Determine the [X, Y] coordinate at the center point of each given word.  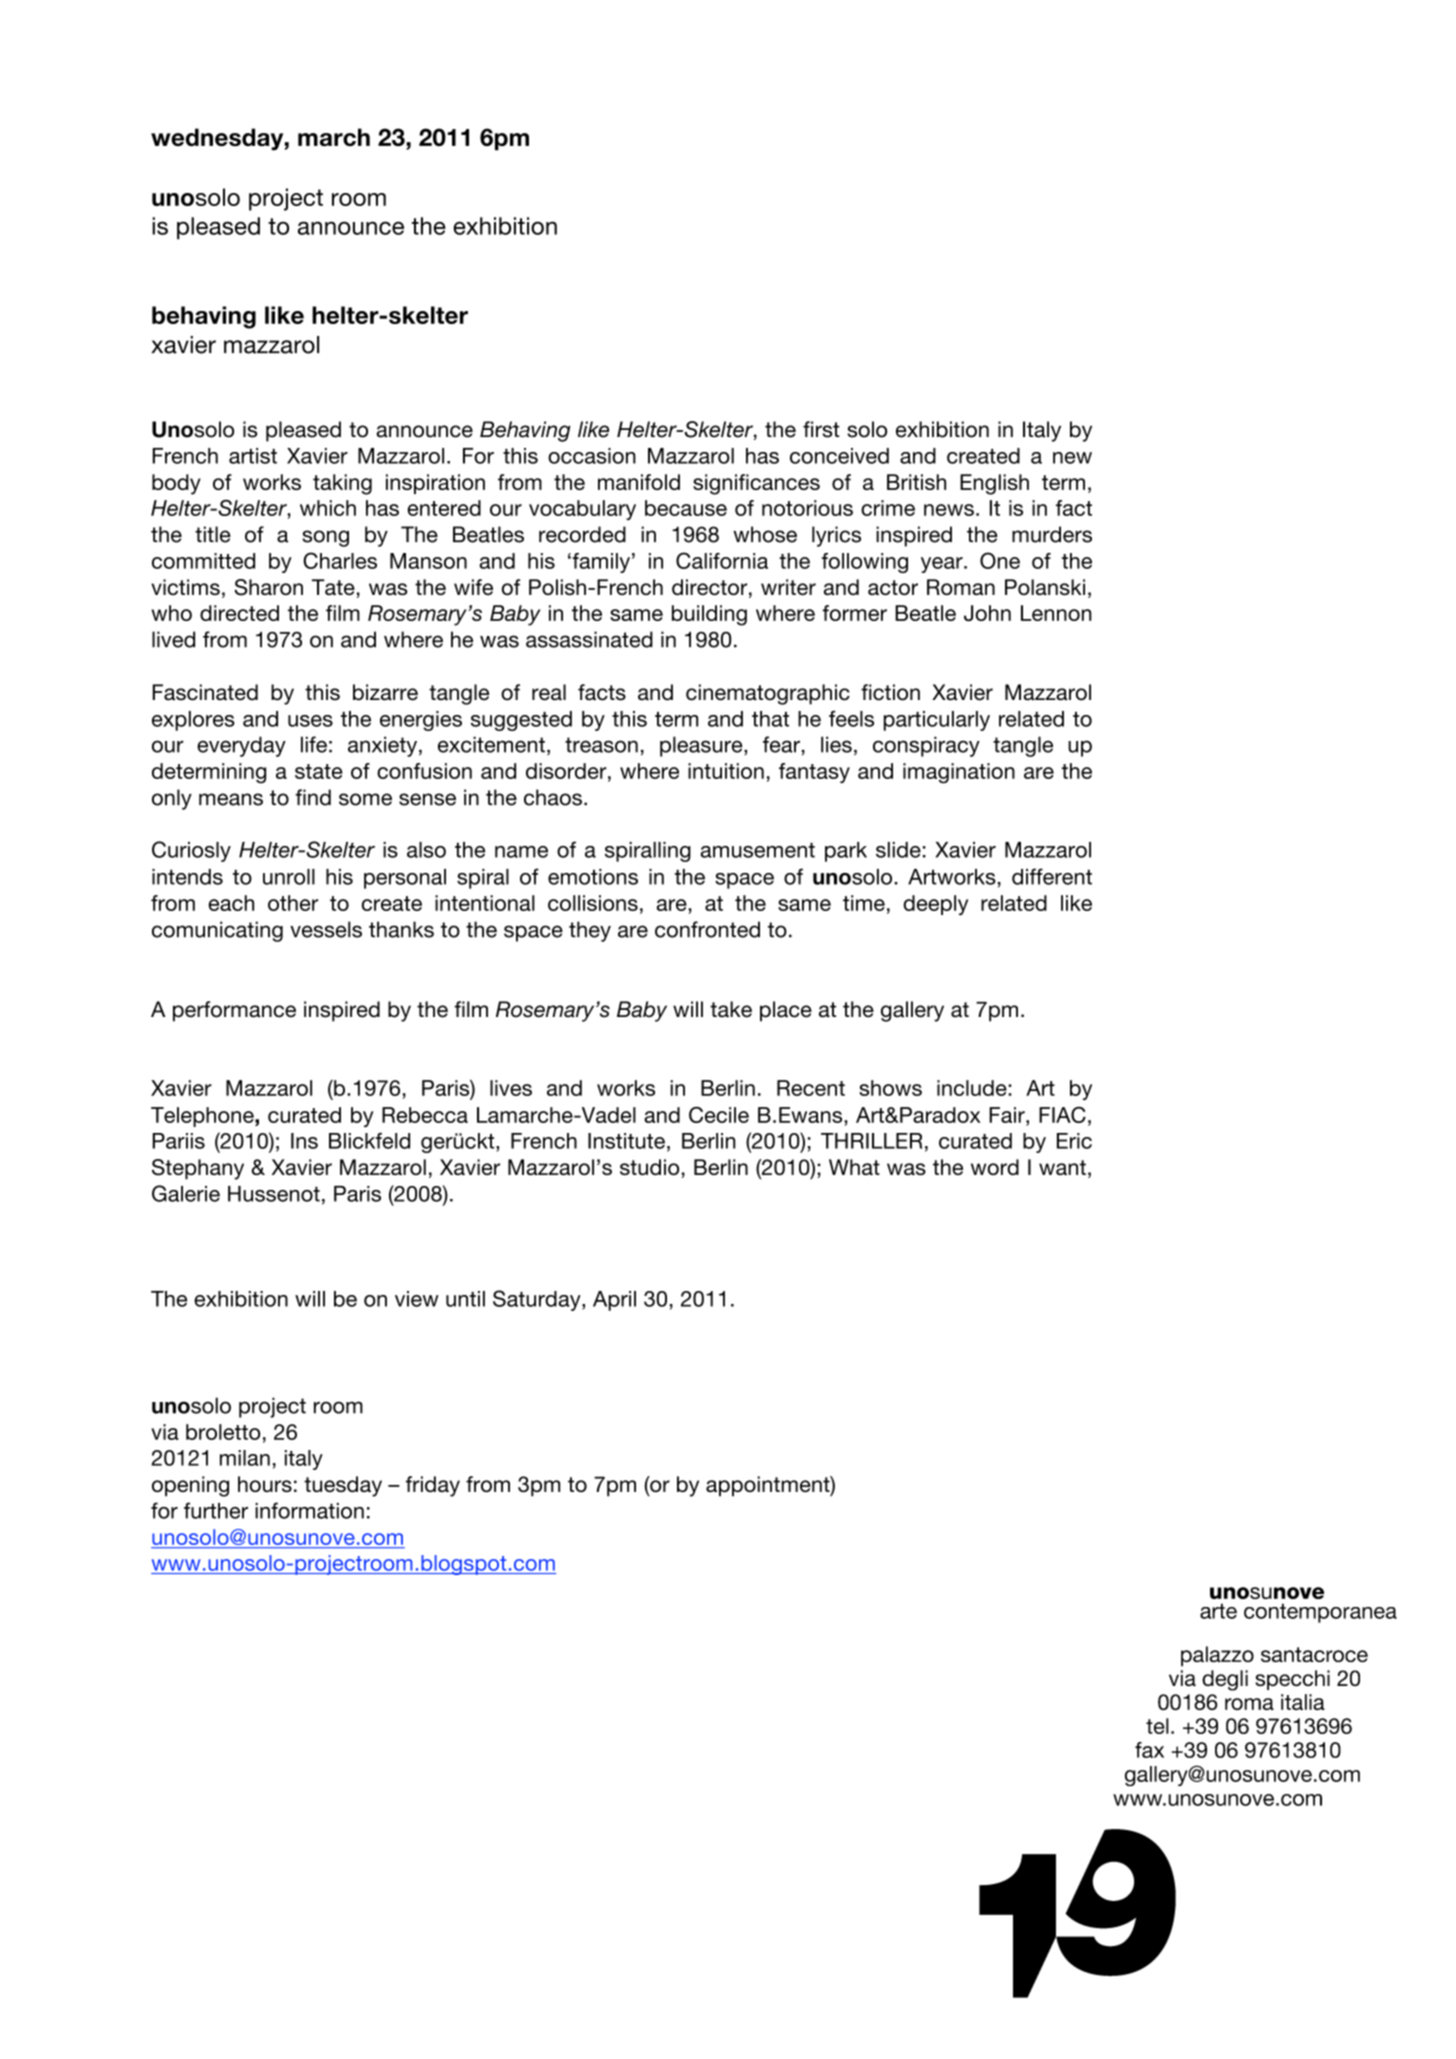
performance [234, 1011]
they [590, 931]
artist [253, 456]
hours [265, 1484]
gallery [912, 1011]
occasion [592, 456]
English [994, 484]
